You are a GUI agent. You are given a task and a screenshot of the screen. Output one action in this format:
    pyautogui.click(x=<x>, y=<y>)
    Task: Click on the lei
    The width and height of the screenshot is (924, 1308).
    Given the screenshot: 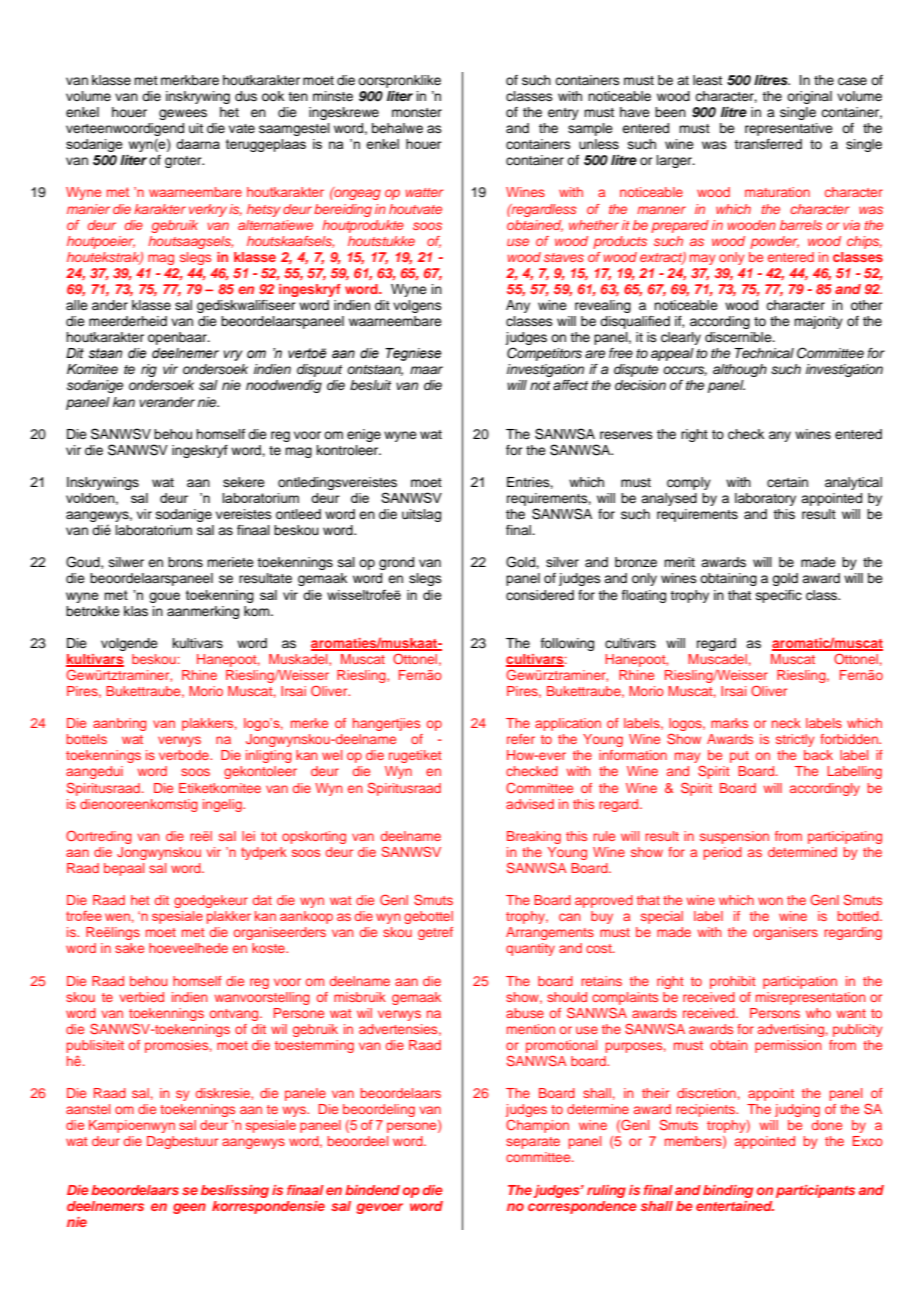 What is the action you would take?
    pyautogui.click(x=248, y=836)
